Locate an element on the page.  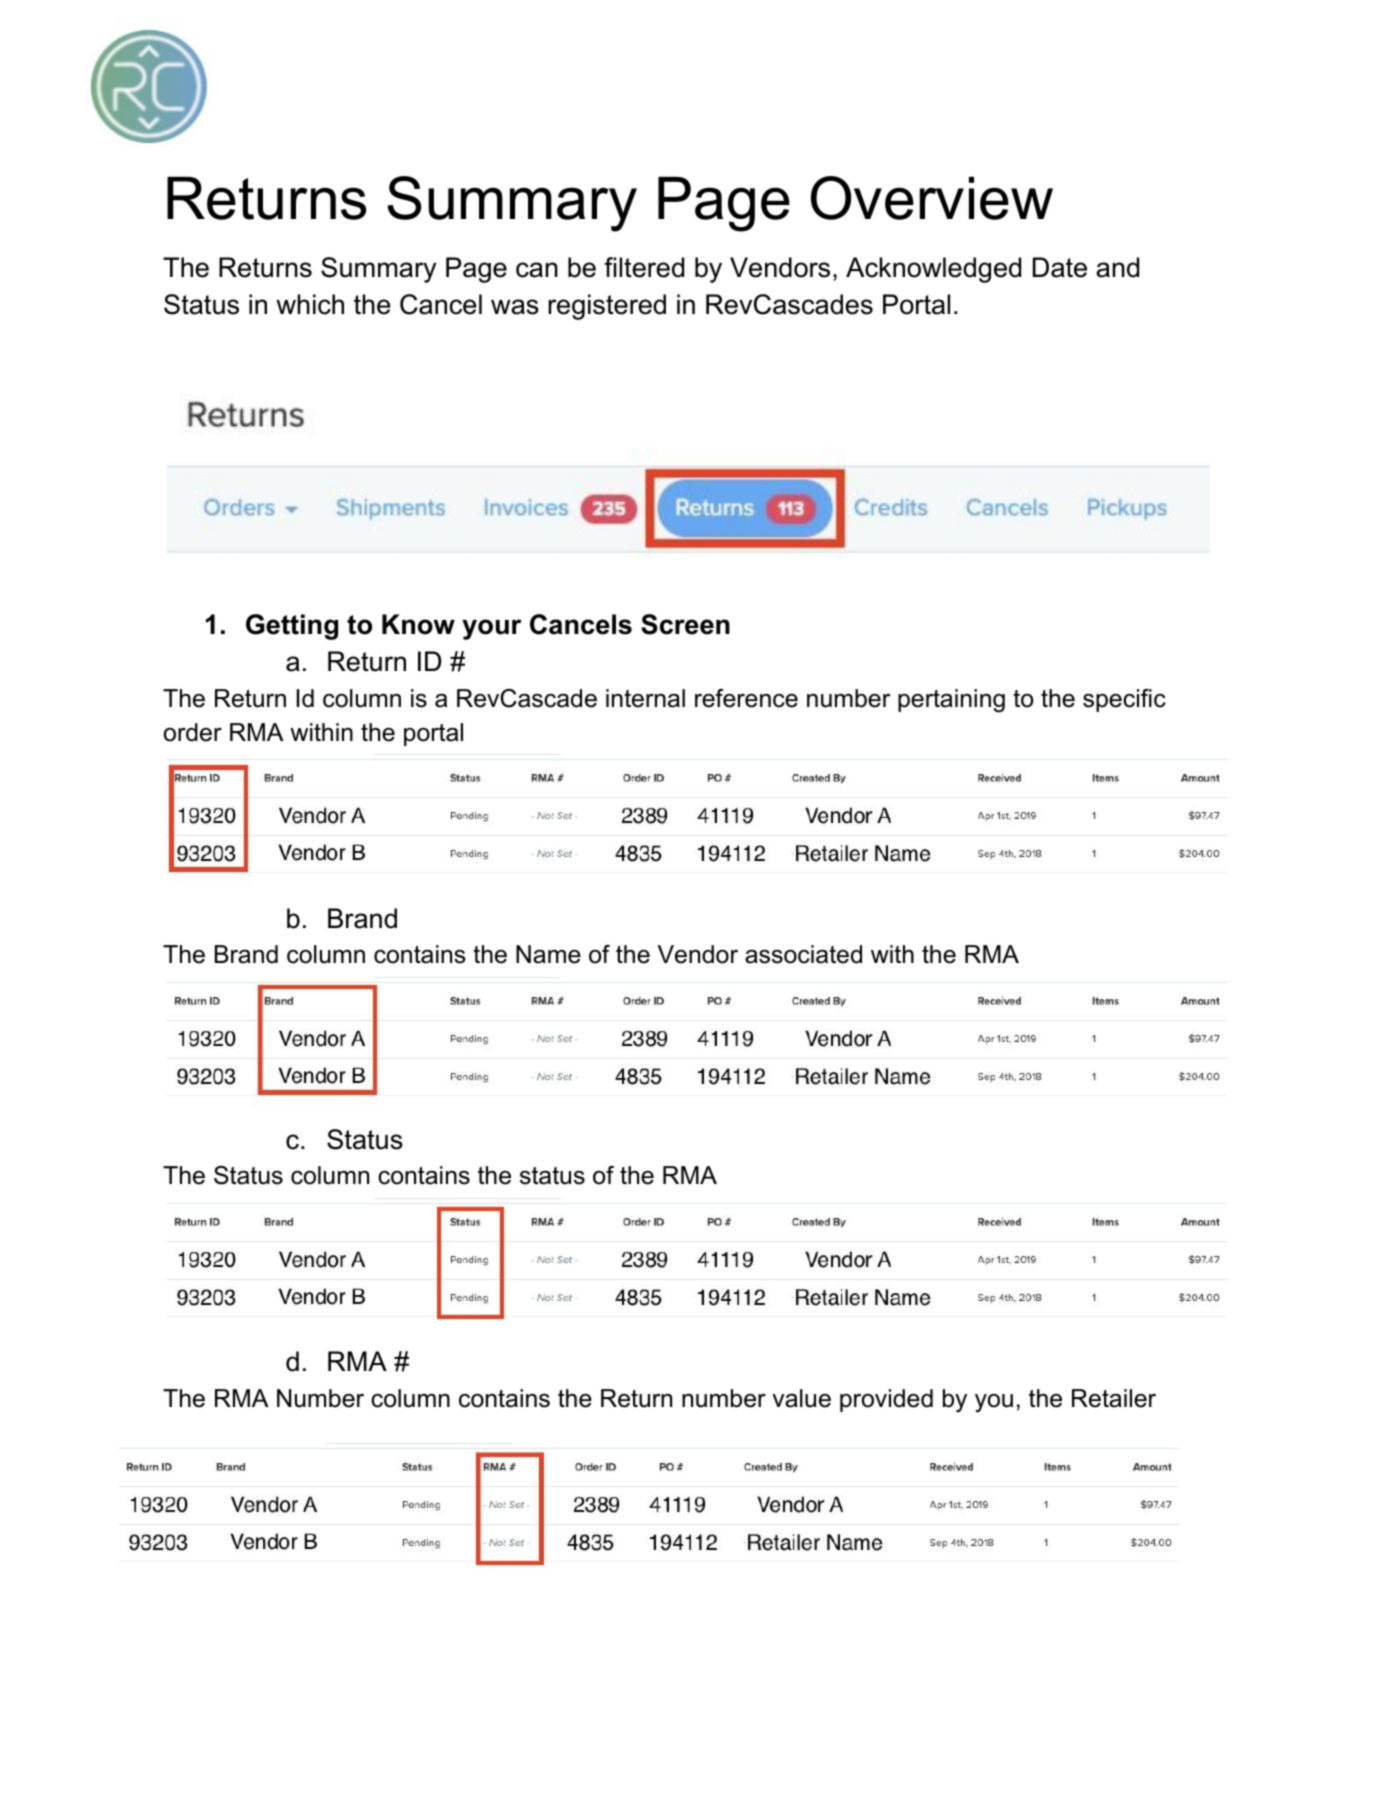
value is located at coordinates (801, 1398).
